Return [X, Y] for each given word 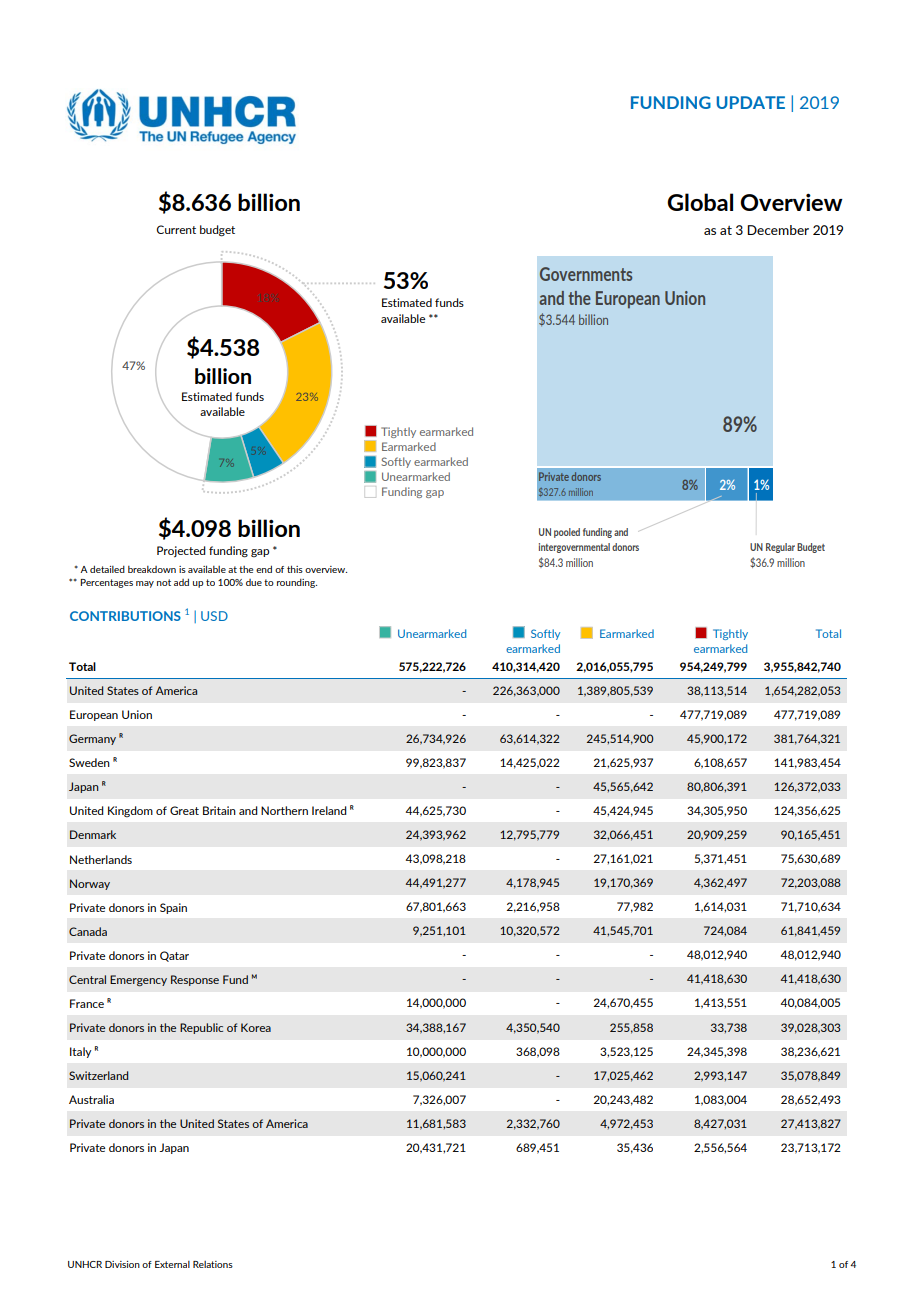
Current [176, 229]
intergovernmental [574, 548]
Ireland [329, 810]
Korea [256, 1027]
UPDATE [751, 102]
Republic [201, 1028]
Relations [213, 1264]
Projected [181, 551]
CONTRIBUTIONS [125, 616]
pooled [567, 533]
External [172, 1264]
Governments [586, 274]
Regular [780, 548]
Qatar [174, 956]
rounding [297, 583]
